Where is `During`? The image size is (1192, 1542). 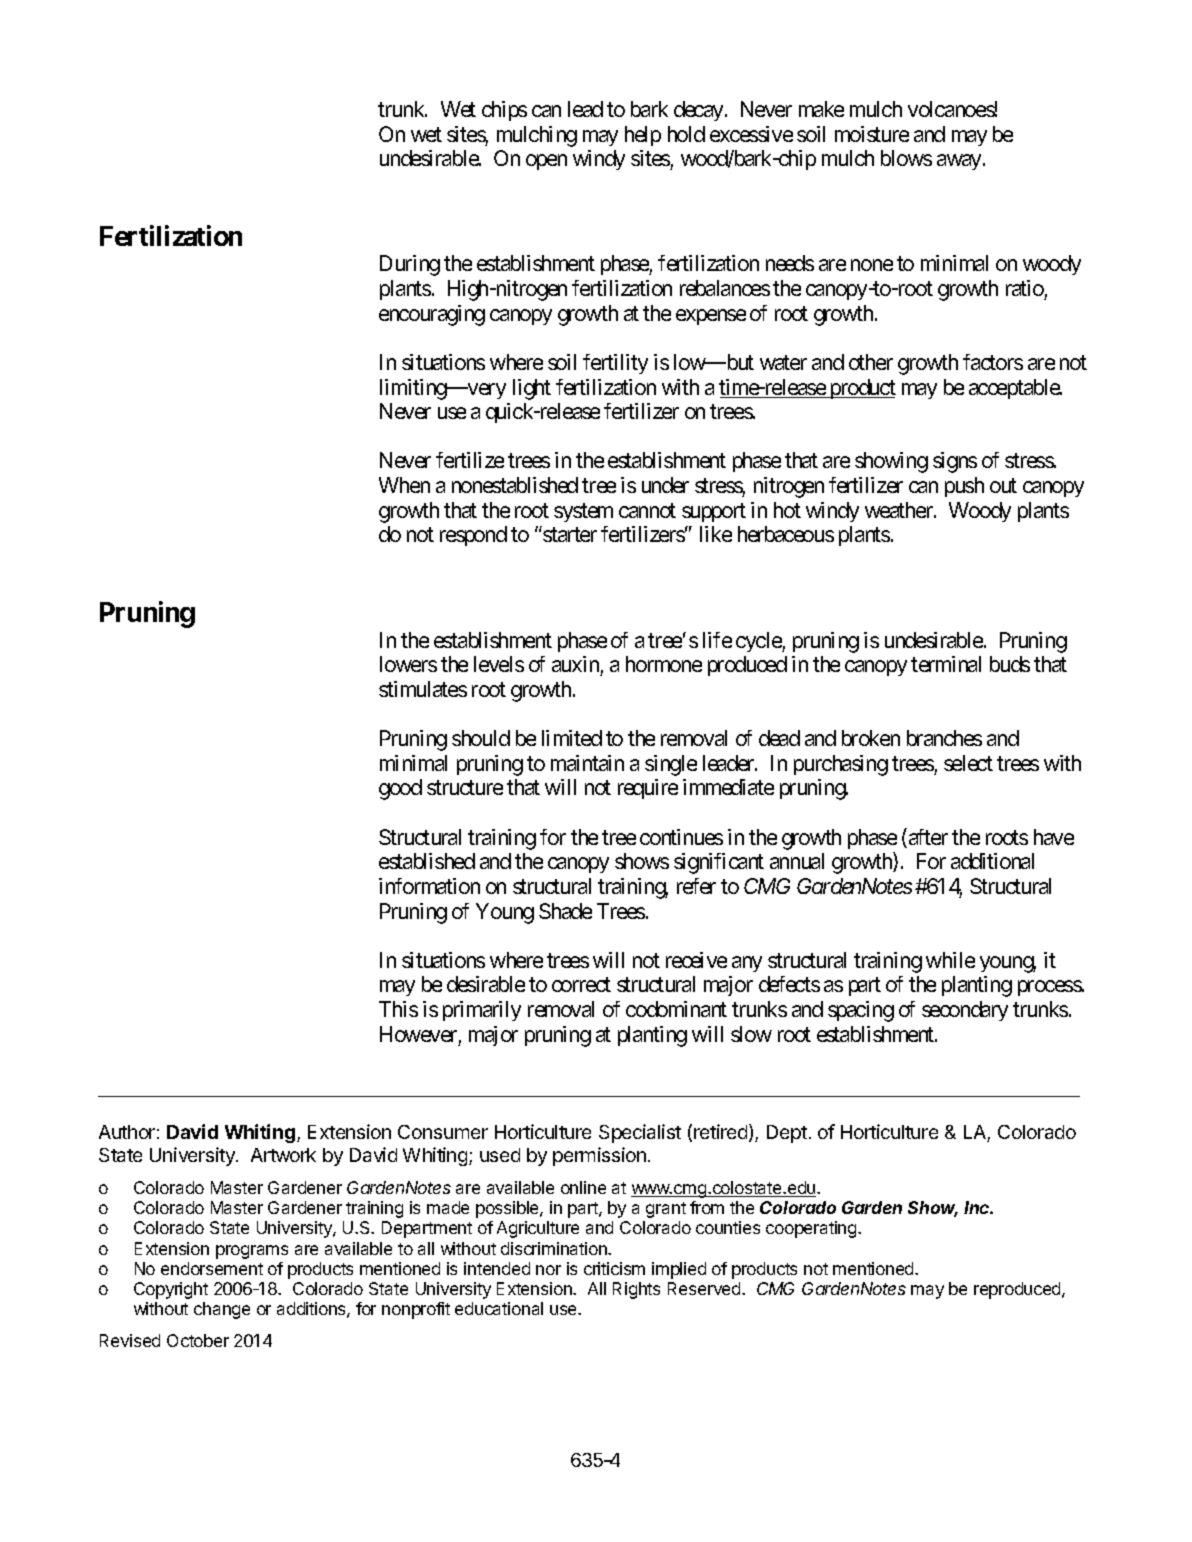
During is located at coordinates (410, 265).
